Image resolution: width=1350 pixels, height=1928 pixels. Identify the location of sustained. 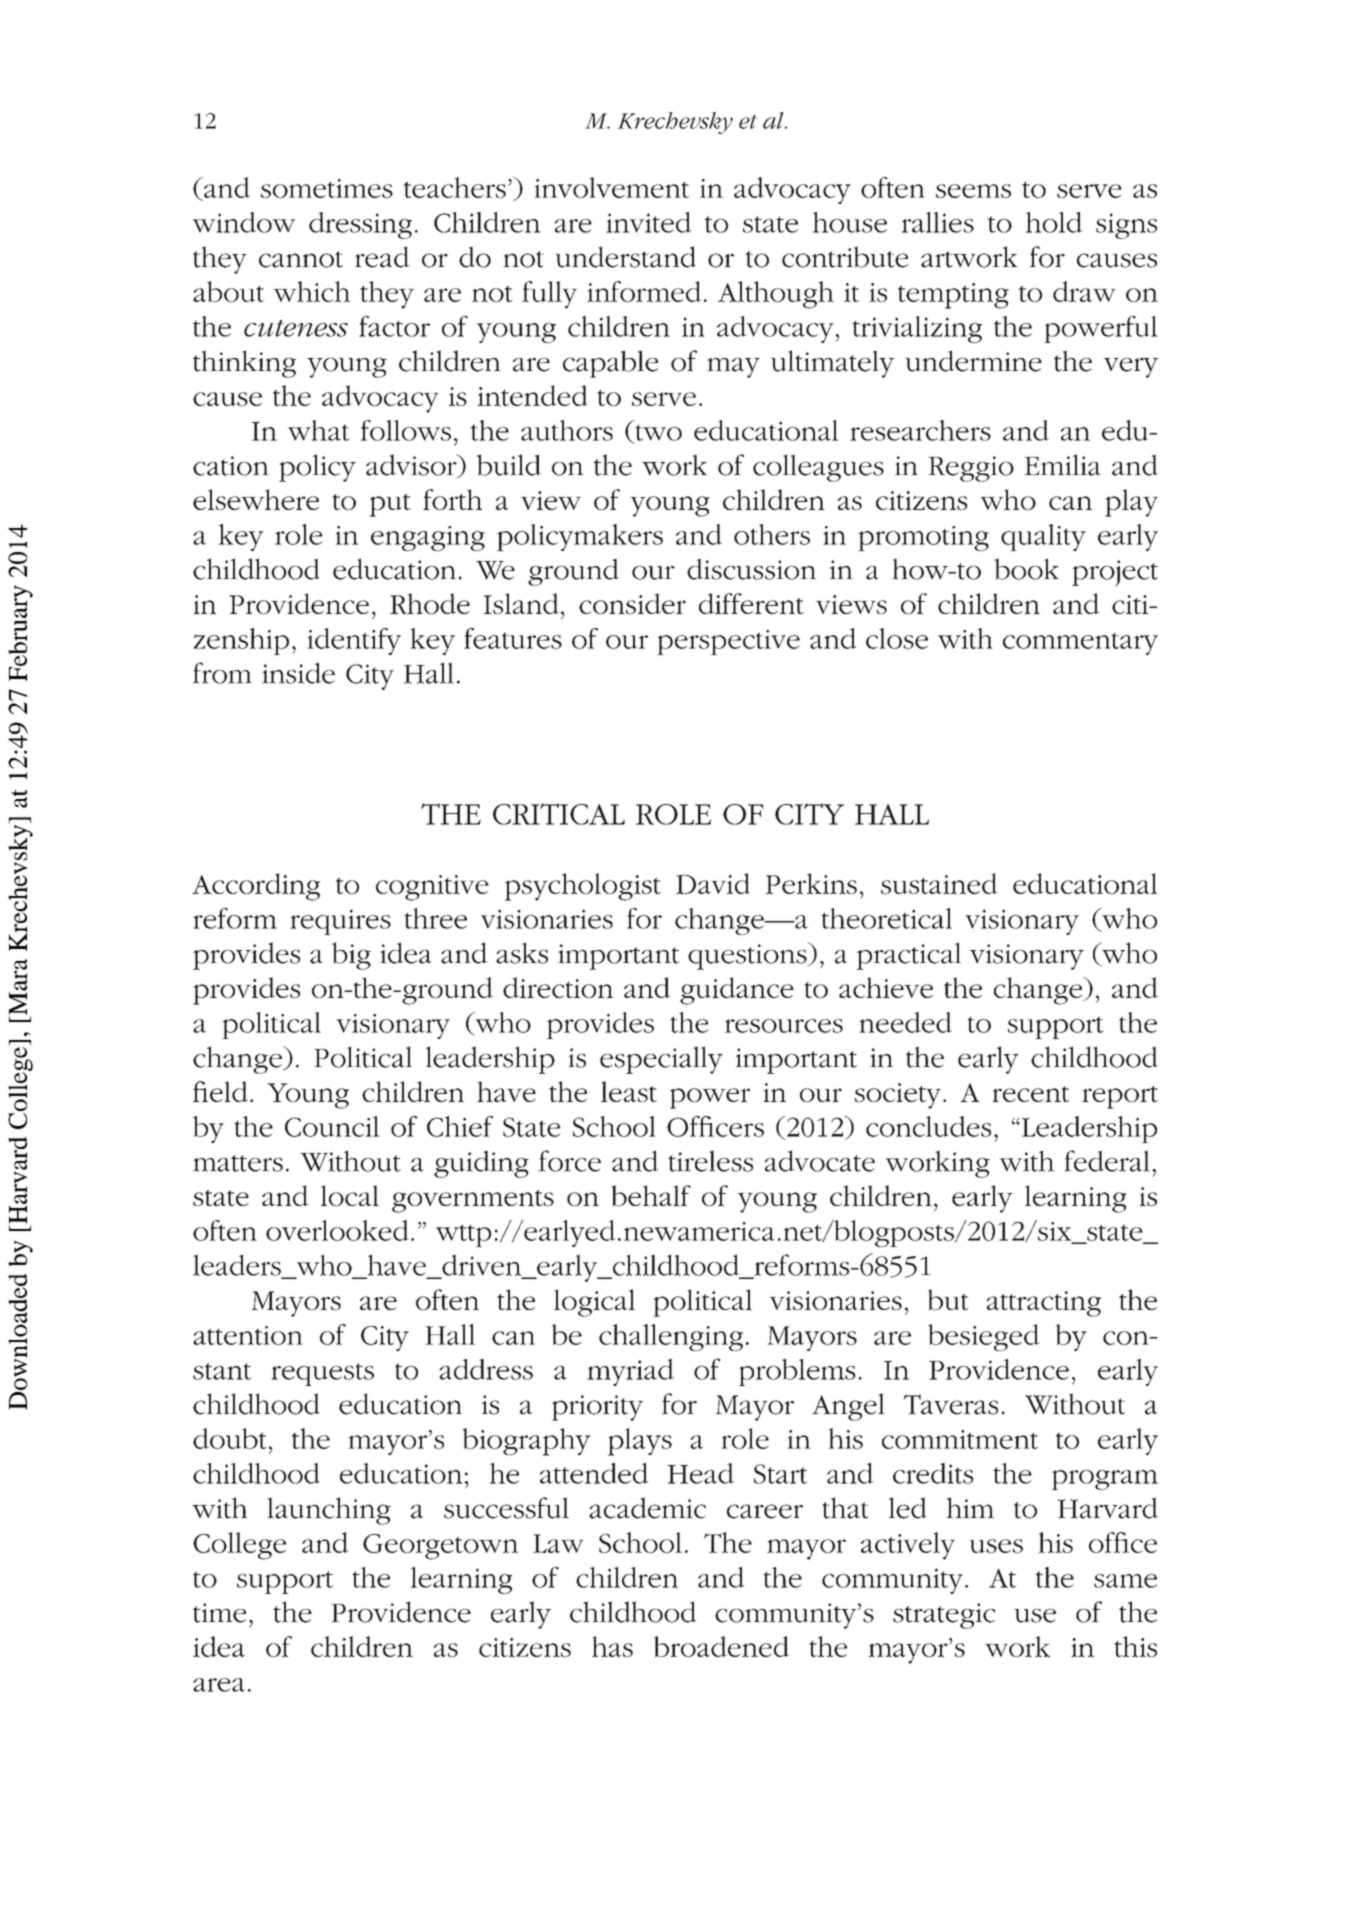
(939, 883).
